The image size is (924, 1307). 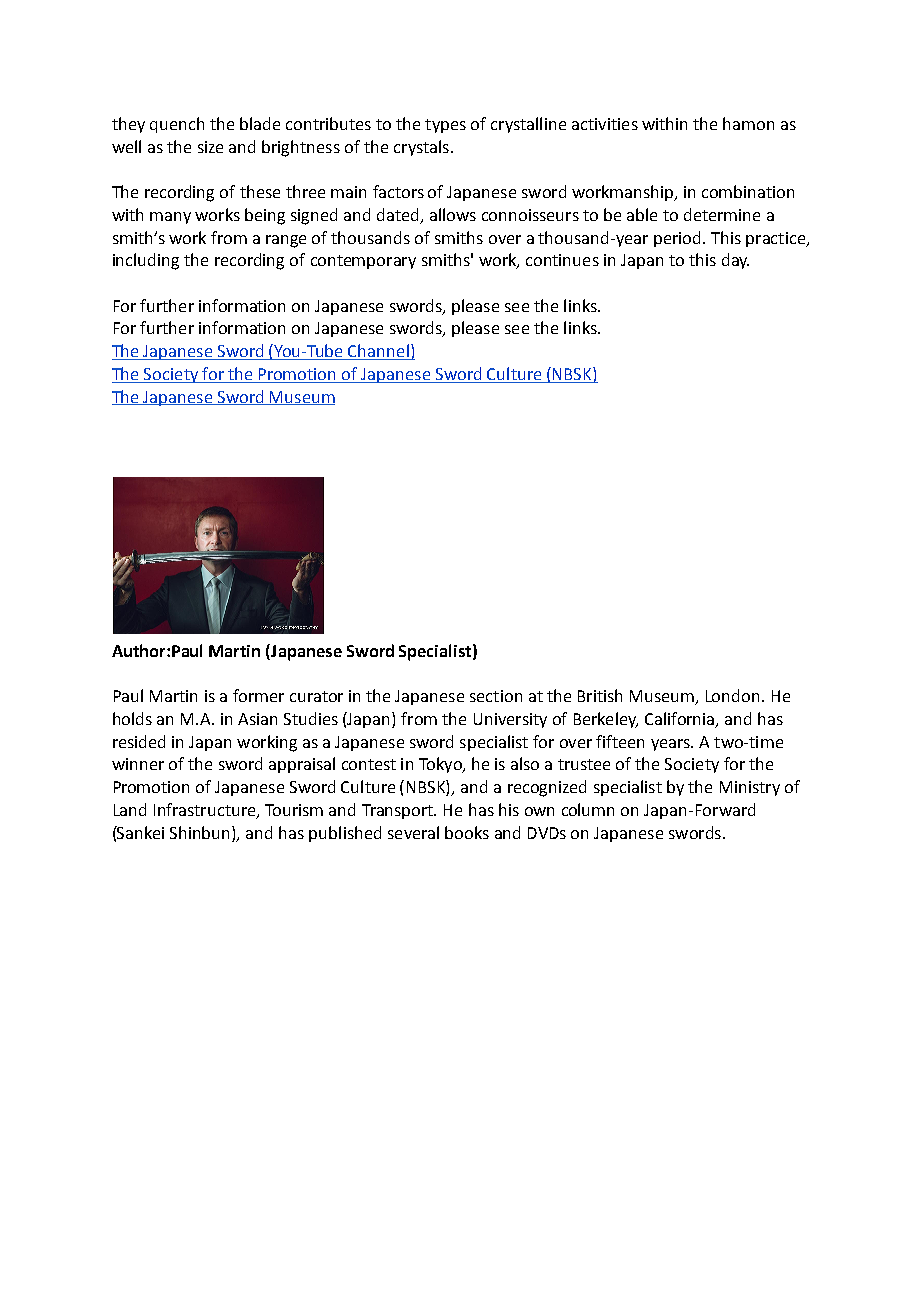 What do you see at coordinates (363, 262) in the screenshot?
I see `contemporary` at bounding box center [363, 262].
